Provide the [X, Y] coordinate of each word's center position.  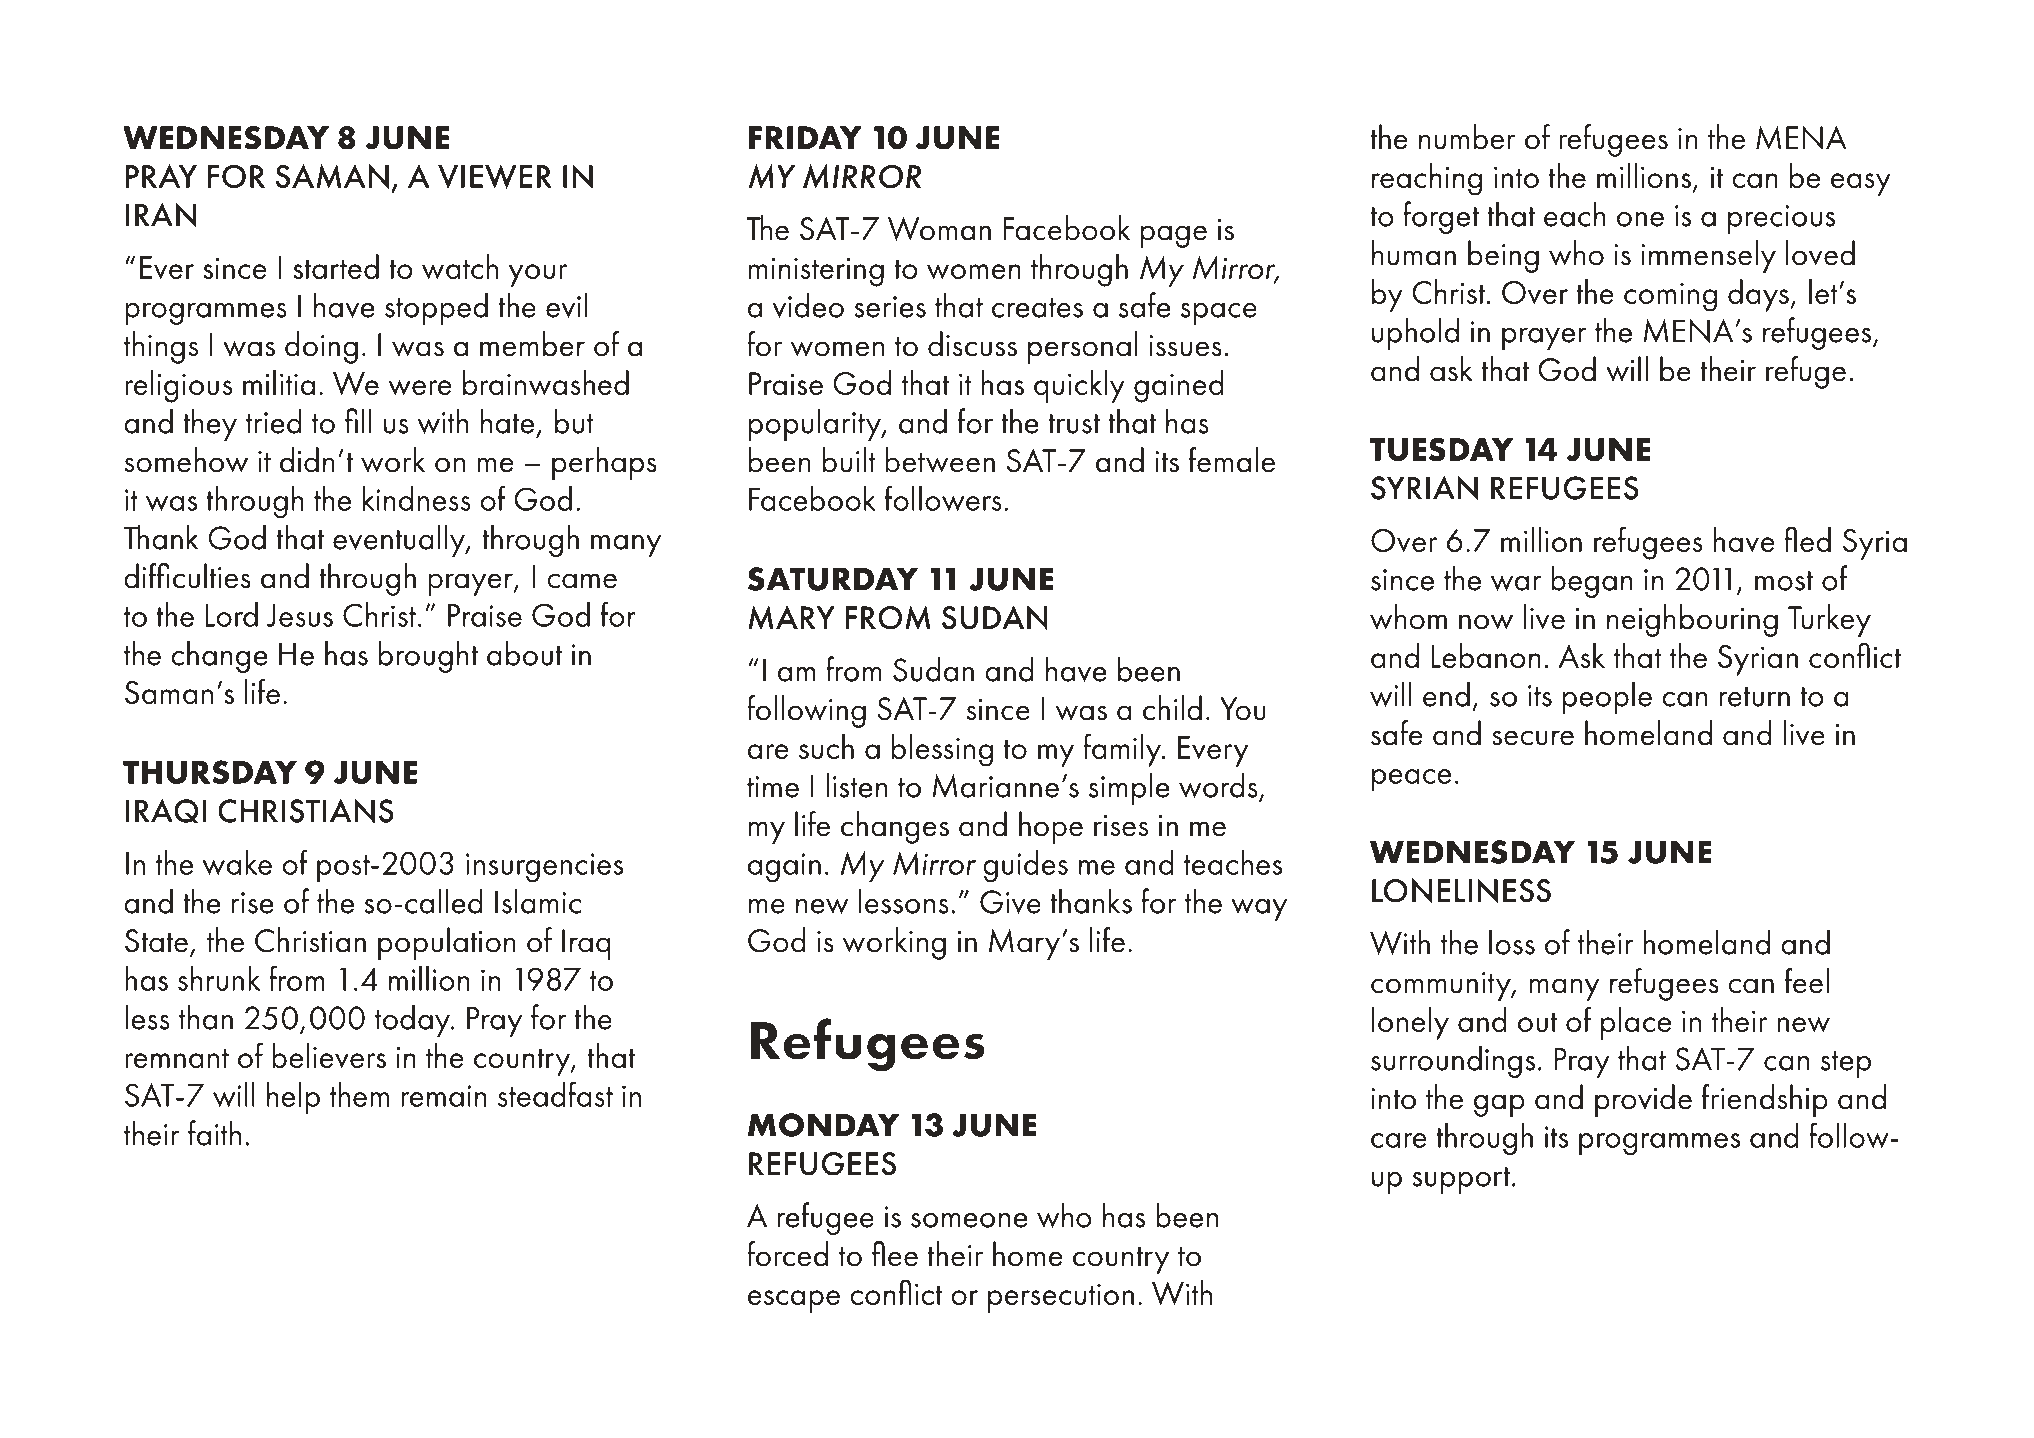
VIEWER [495, 176]
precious [1781, 219]
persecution [1061, 1298]
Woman [939, 229]
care [1399, 1140]
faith [214, 1133]
